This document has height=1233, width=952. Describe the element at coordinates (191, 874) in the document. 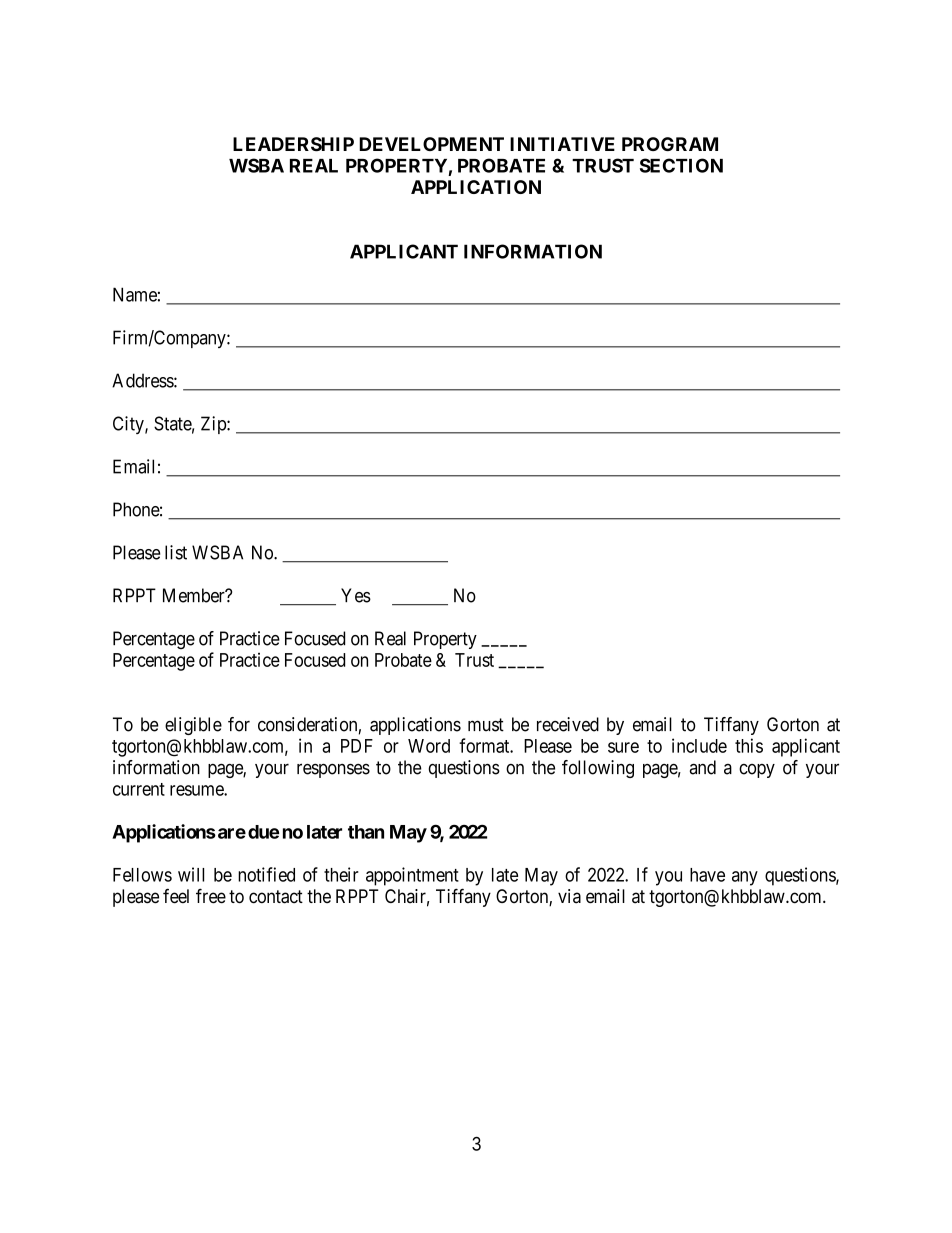

I see `will` at that location.
